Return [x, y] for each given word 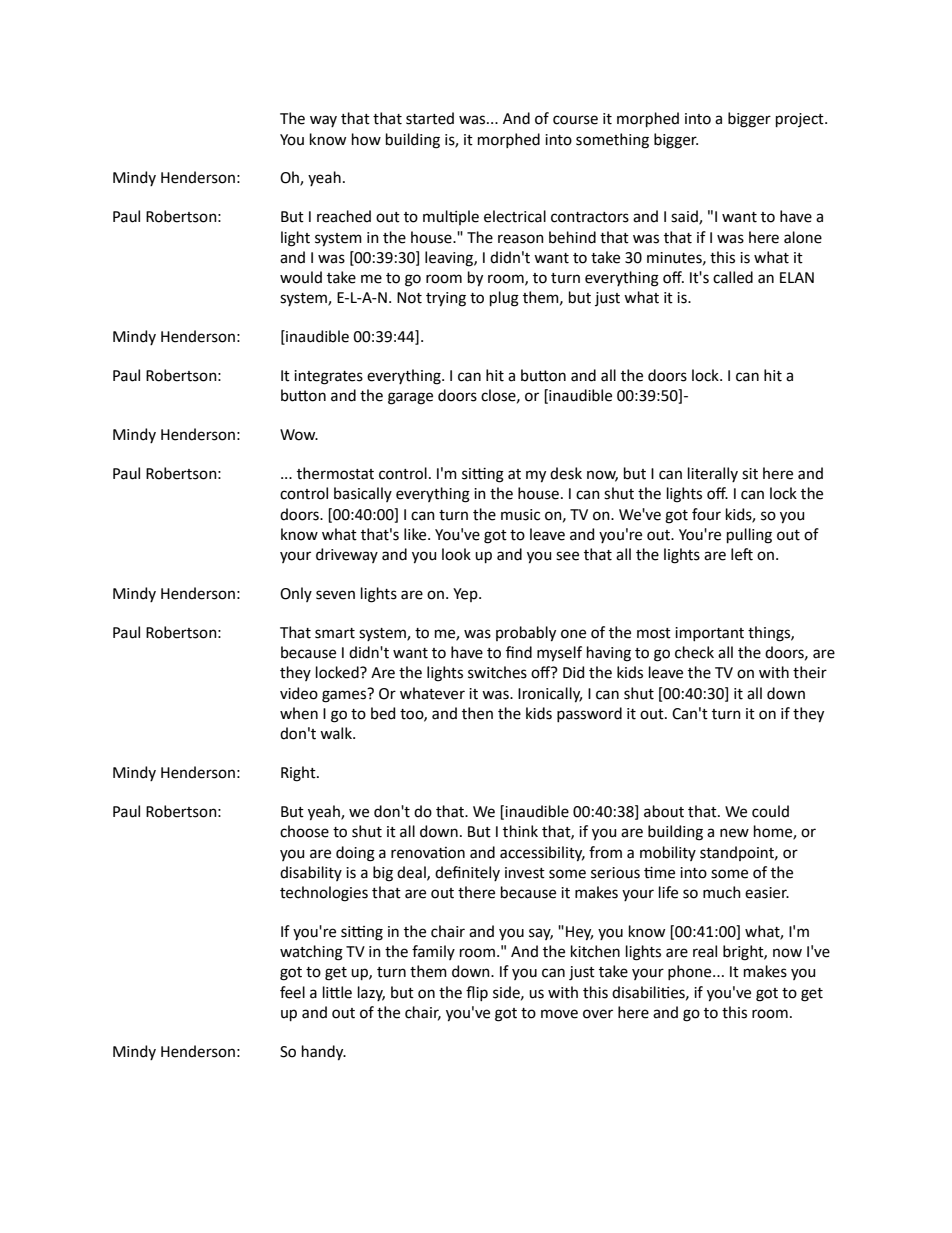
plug [504, 299]
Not [409, 298]
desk [566, 473]
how [366, 139]
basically [363, 494]
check [694, 652]
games [345, 695]
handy [324, 1053]
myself [559, 654]
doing [355, 854]
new [734, 833]
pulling [749, 536]
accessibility [542, 854]
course [575, 120]
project [801, 120]
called [733, 277]
